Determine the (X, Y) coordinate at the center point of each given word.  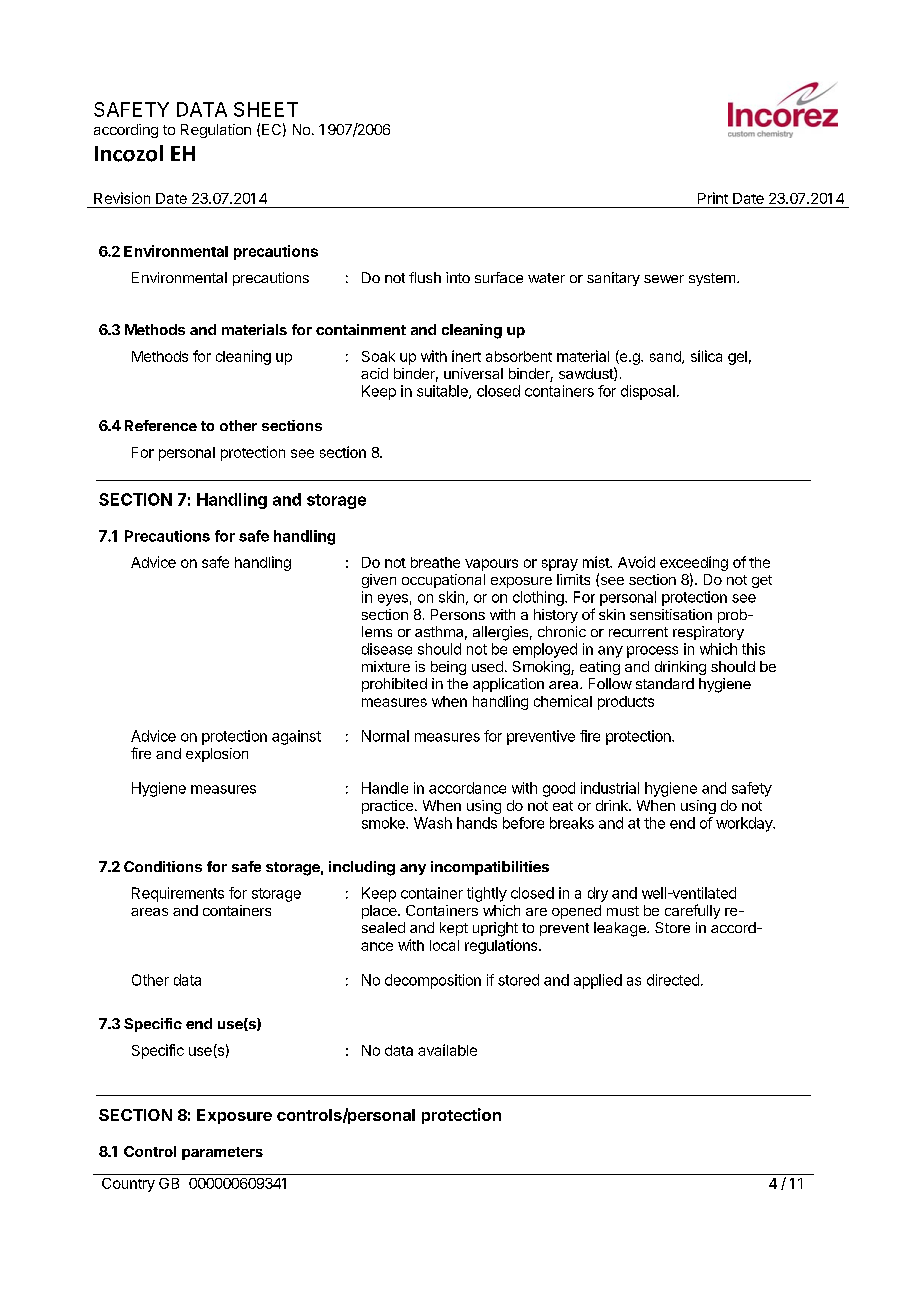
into (458, 277)
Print (713, 198)
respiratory (708, 633)
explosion (217, 755)
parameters (222, 1153)
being (448, 668)
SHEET (266, 109)
